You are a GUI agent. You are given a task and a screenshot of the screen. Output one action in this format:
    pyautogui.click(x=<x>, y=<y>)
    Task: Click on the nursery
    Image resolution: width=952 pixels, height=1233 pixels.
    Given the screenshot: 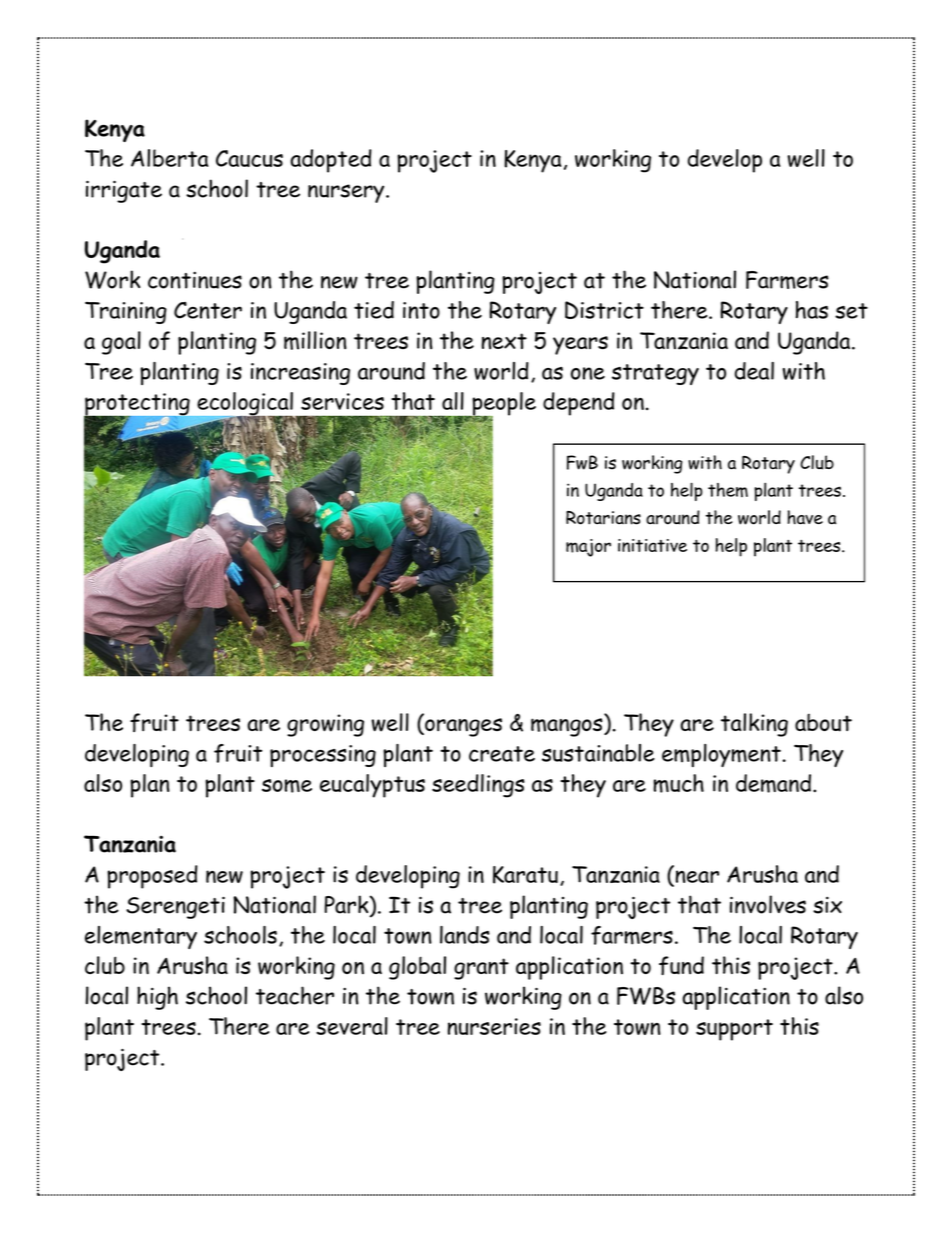 What is the action you would take?
    pyautogui.click(x=347, y=193)
